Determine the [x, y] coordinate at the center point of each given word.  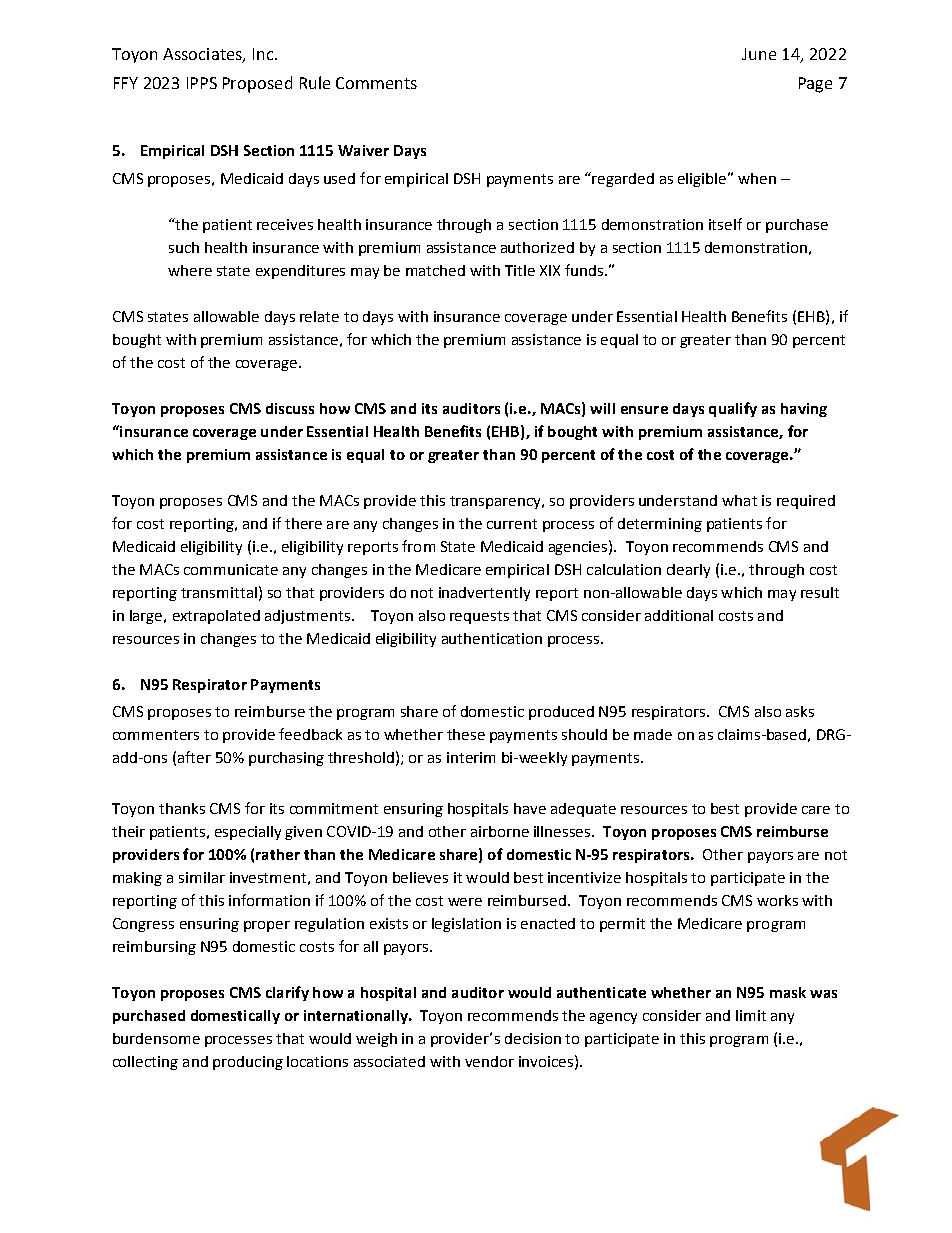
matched [435, 270]
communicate [231, 569]
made [653, 734]
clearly [688, 571]
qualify [733, 409]
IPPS [202, 83]
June [759, 54]
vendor [489, 1061]
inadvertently [484, 594]
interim [471, 757]
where [190, 270]
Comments [376, 83]
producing [248, 1063]
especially [248, 833]
